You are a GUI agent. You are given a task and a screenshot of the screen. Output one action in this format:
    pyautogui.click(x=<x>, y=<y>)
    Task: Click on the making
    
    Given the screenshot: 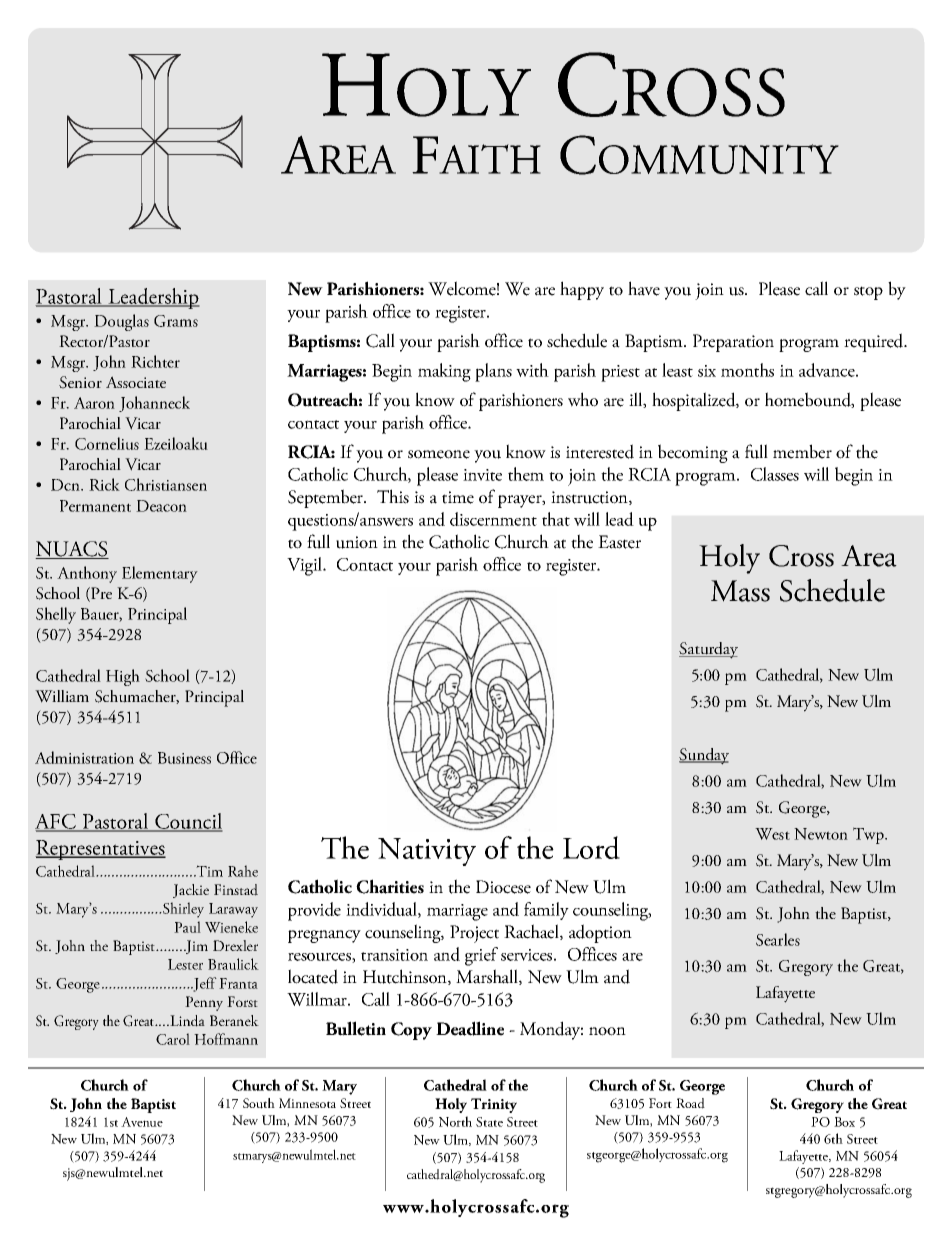 What is the action you would take?
    pyautogui.click(x=444, y=372)
